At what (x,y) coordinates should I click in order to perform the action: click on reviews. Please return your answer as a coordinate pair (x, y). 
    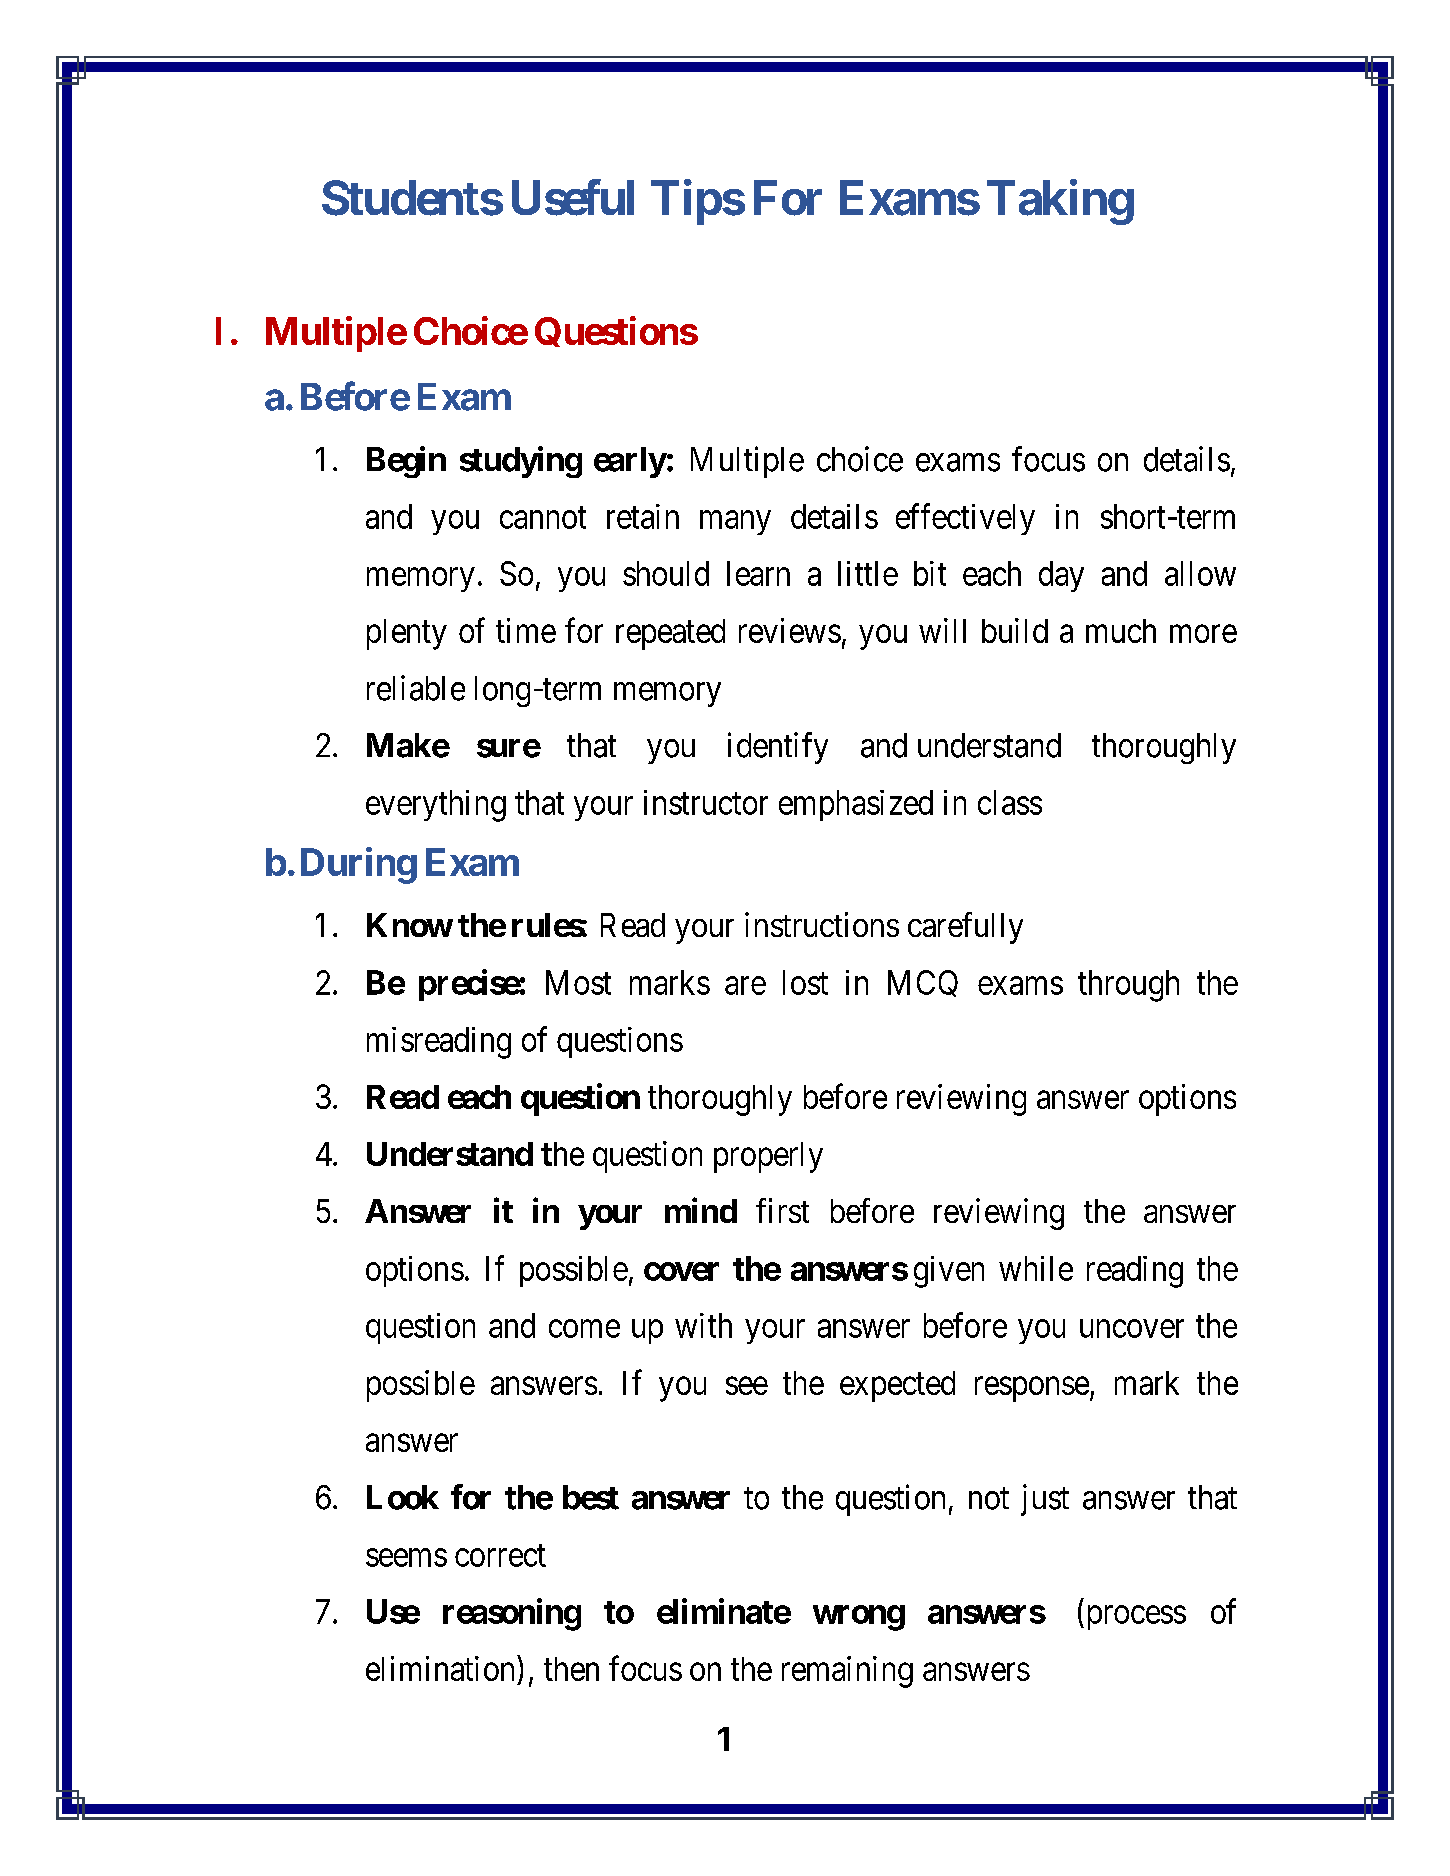
    Looking at the image, I should click on (790, 630).
